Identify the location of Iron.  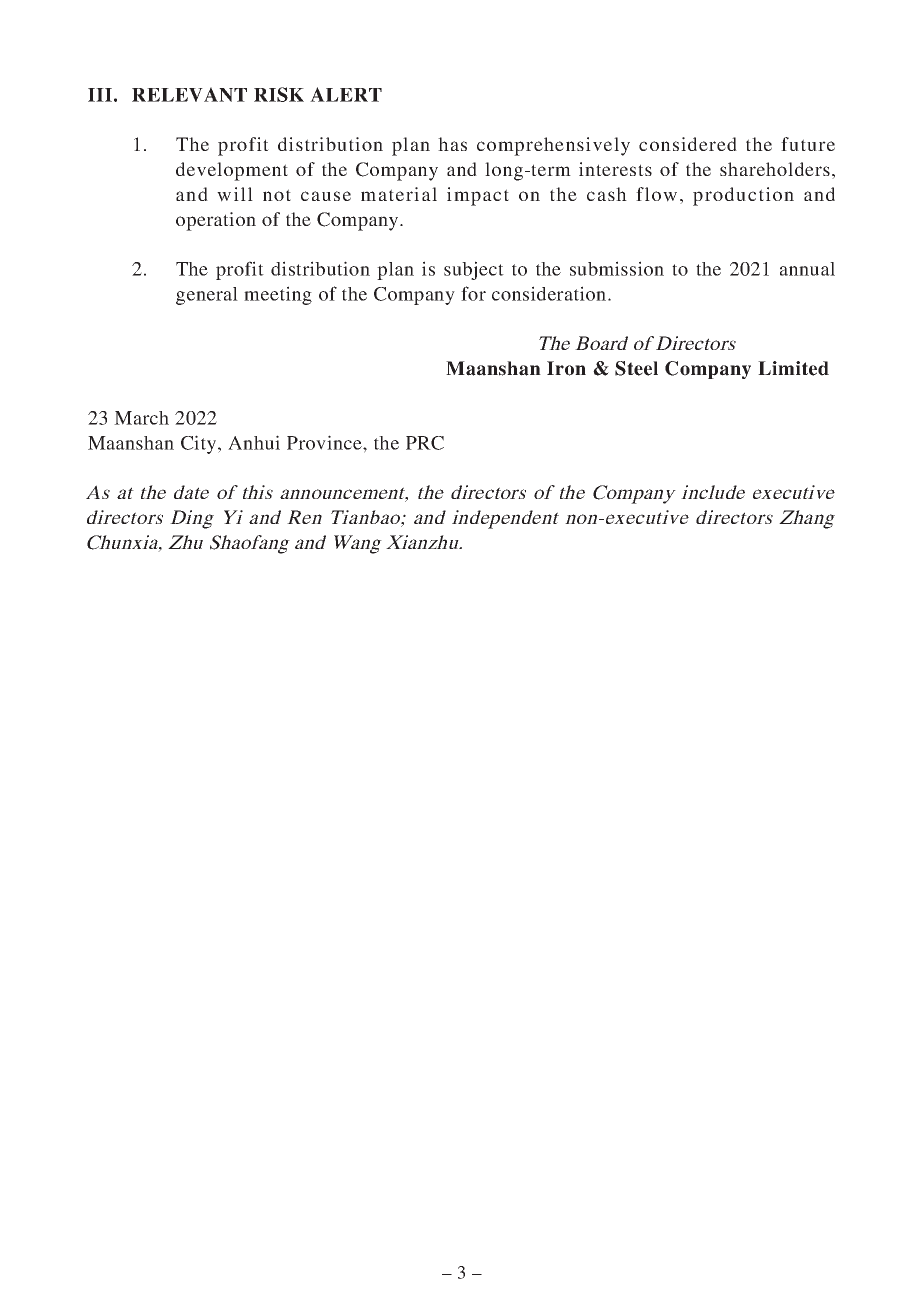
(566, 368).
